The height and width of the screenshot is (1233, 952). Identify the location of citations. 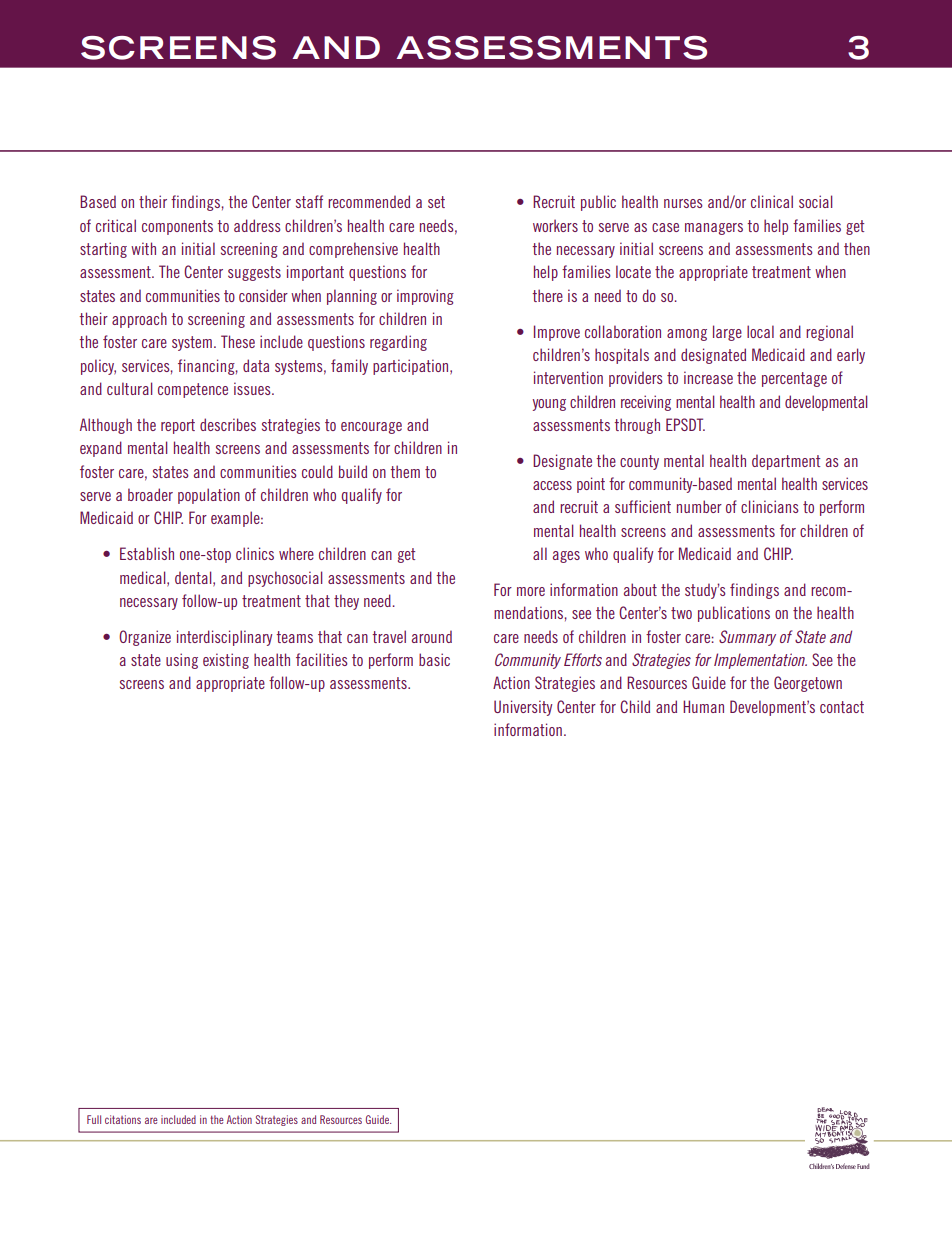
(123, 1119).
